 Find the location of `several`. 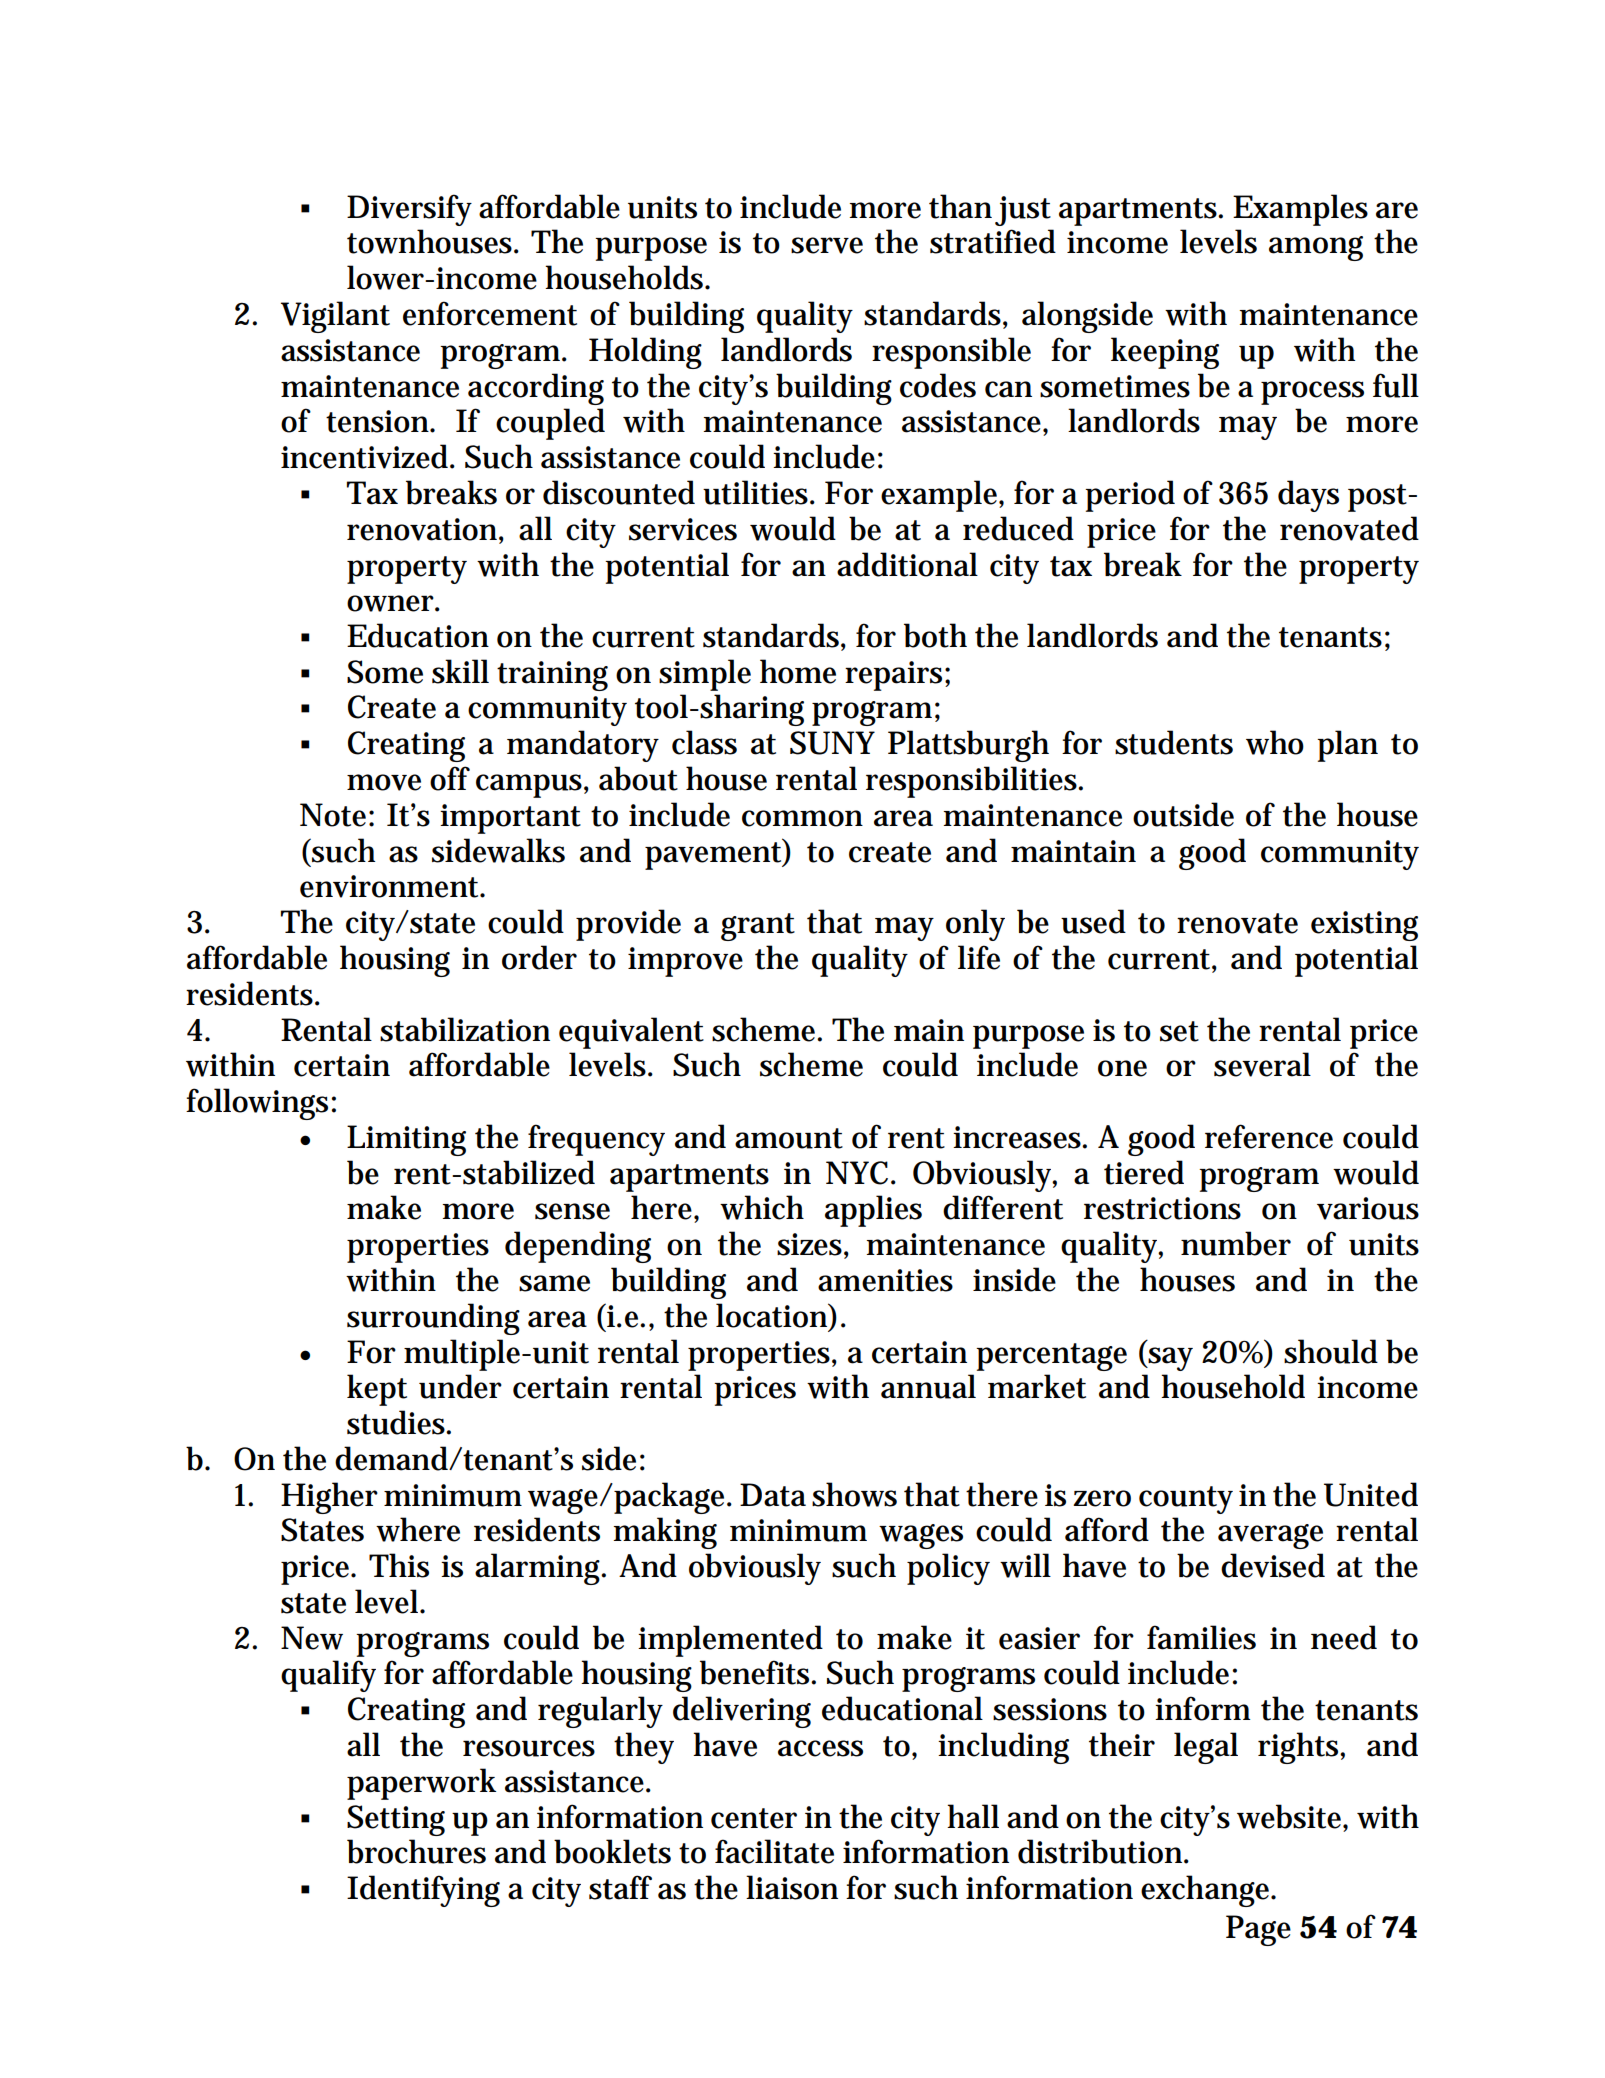

several is located at coordinates (1262, 1064).
